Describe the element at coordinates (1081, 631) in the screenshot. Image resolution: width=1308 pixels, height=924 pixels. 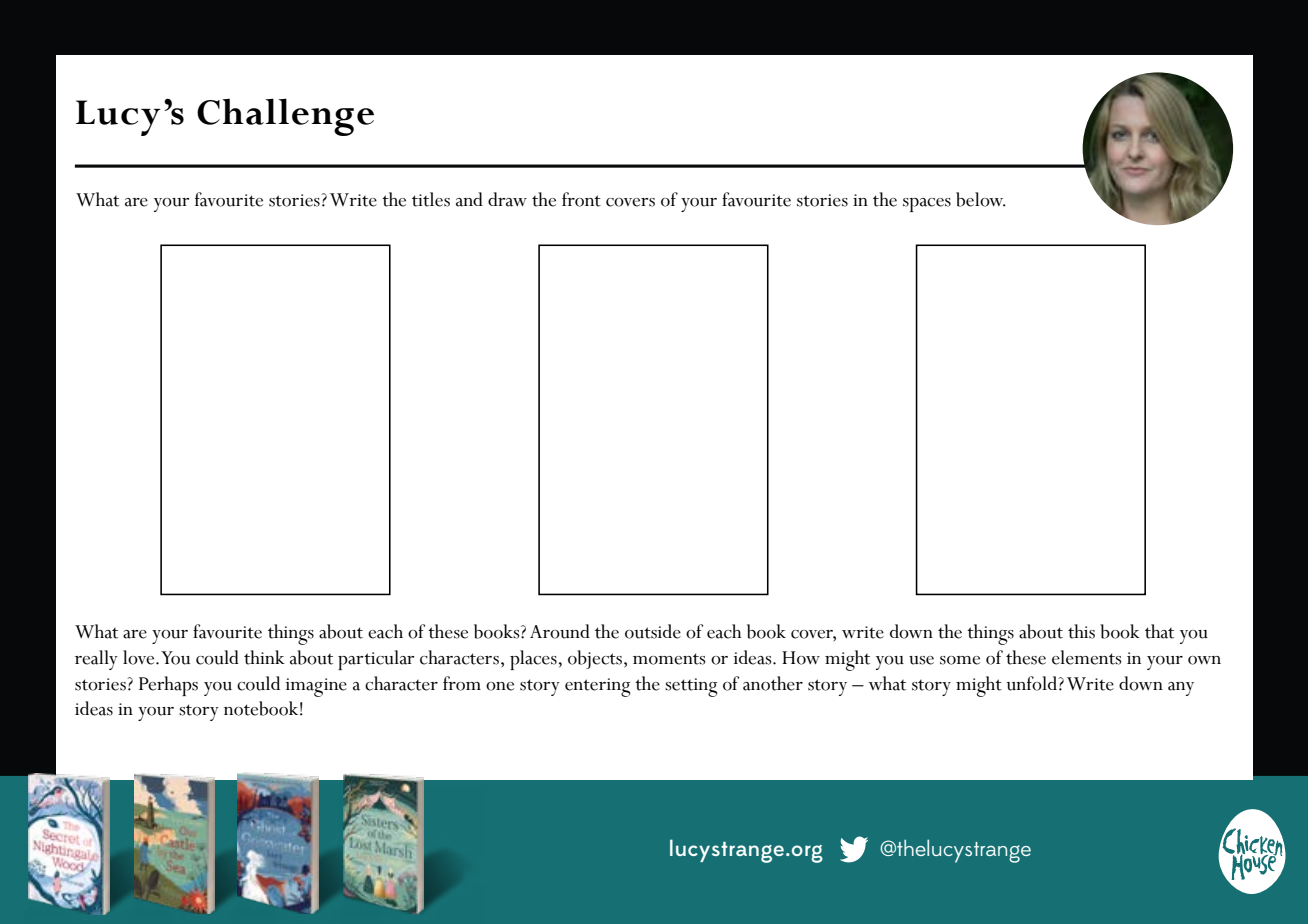
I see `this` at that location.
